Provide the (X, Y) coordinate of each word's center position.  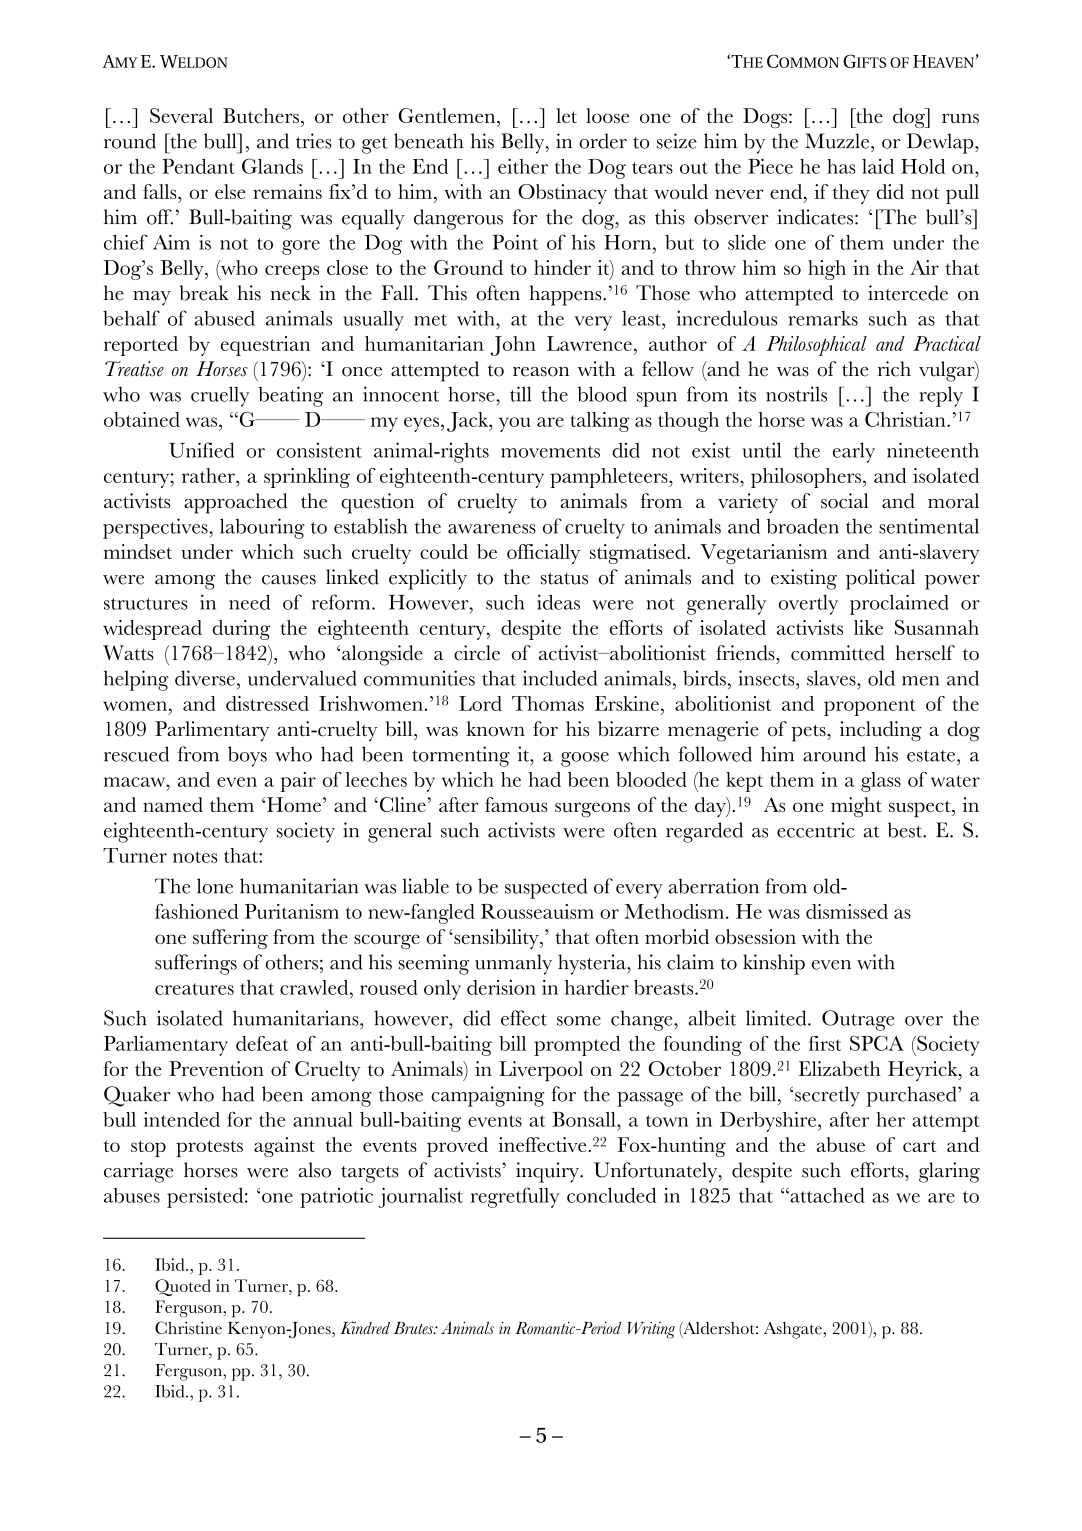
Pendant (198, 166)
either (523, 166)
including (881, 731)
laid (878, 166)
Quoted (183, 1287)
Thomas (548, 703)
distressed (267, 703)
